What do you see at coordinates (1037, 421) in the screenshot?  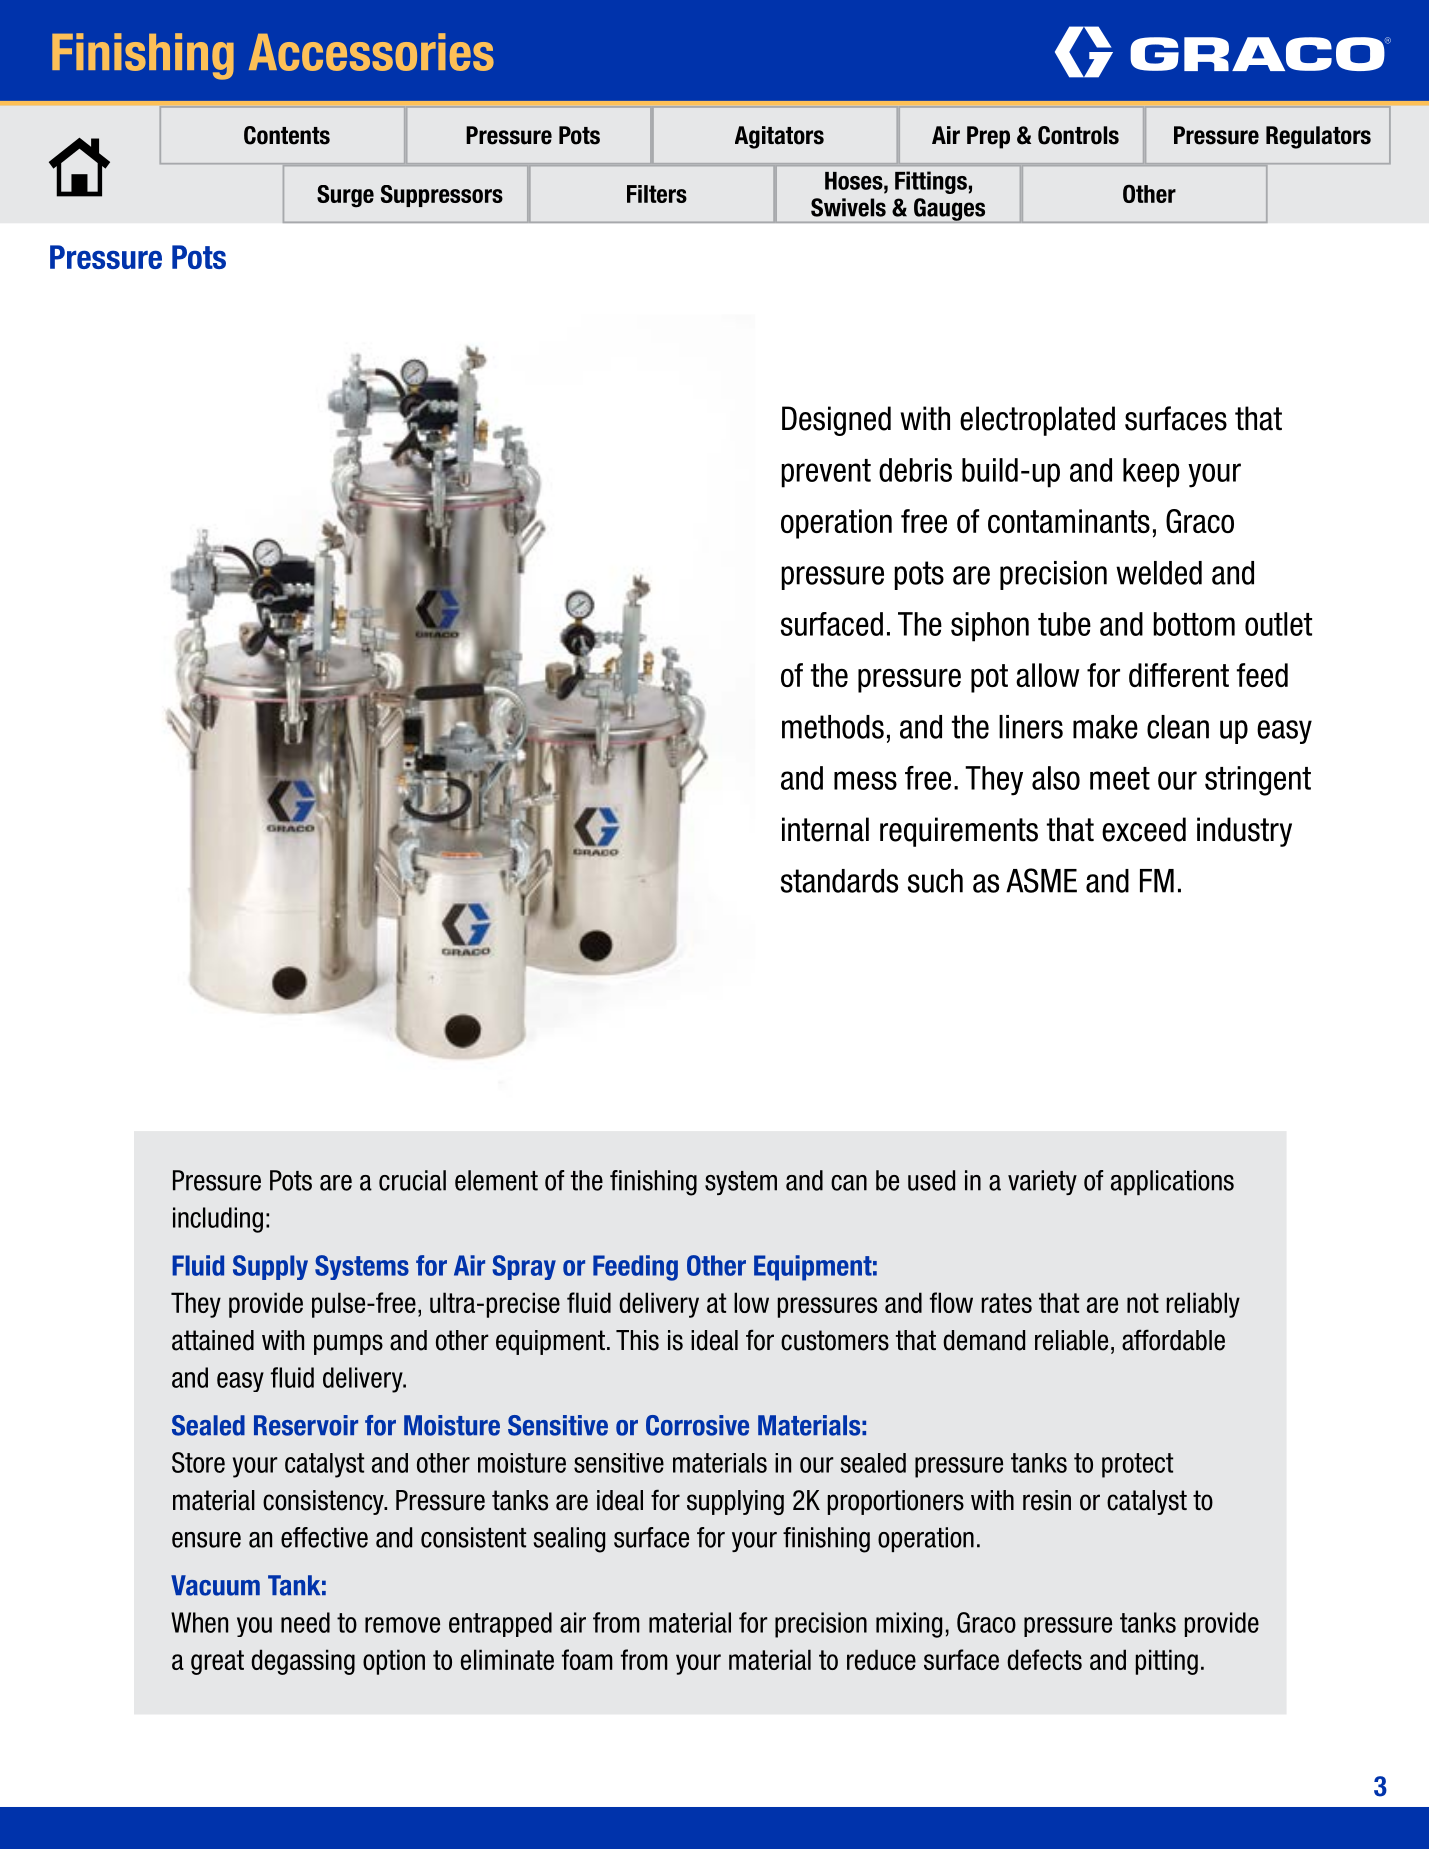 I see `electroplated` at bounding box center [1037, 421].
